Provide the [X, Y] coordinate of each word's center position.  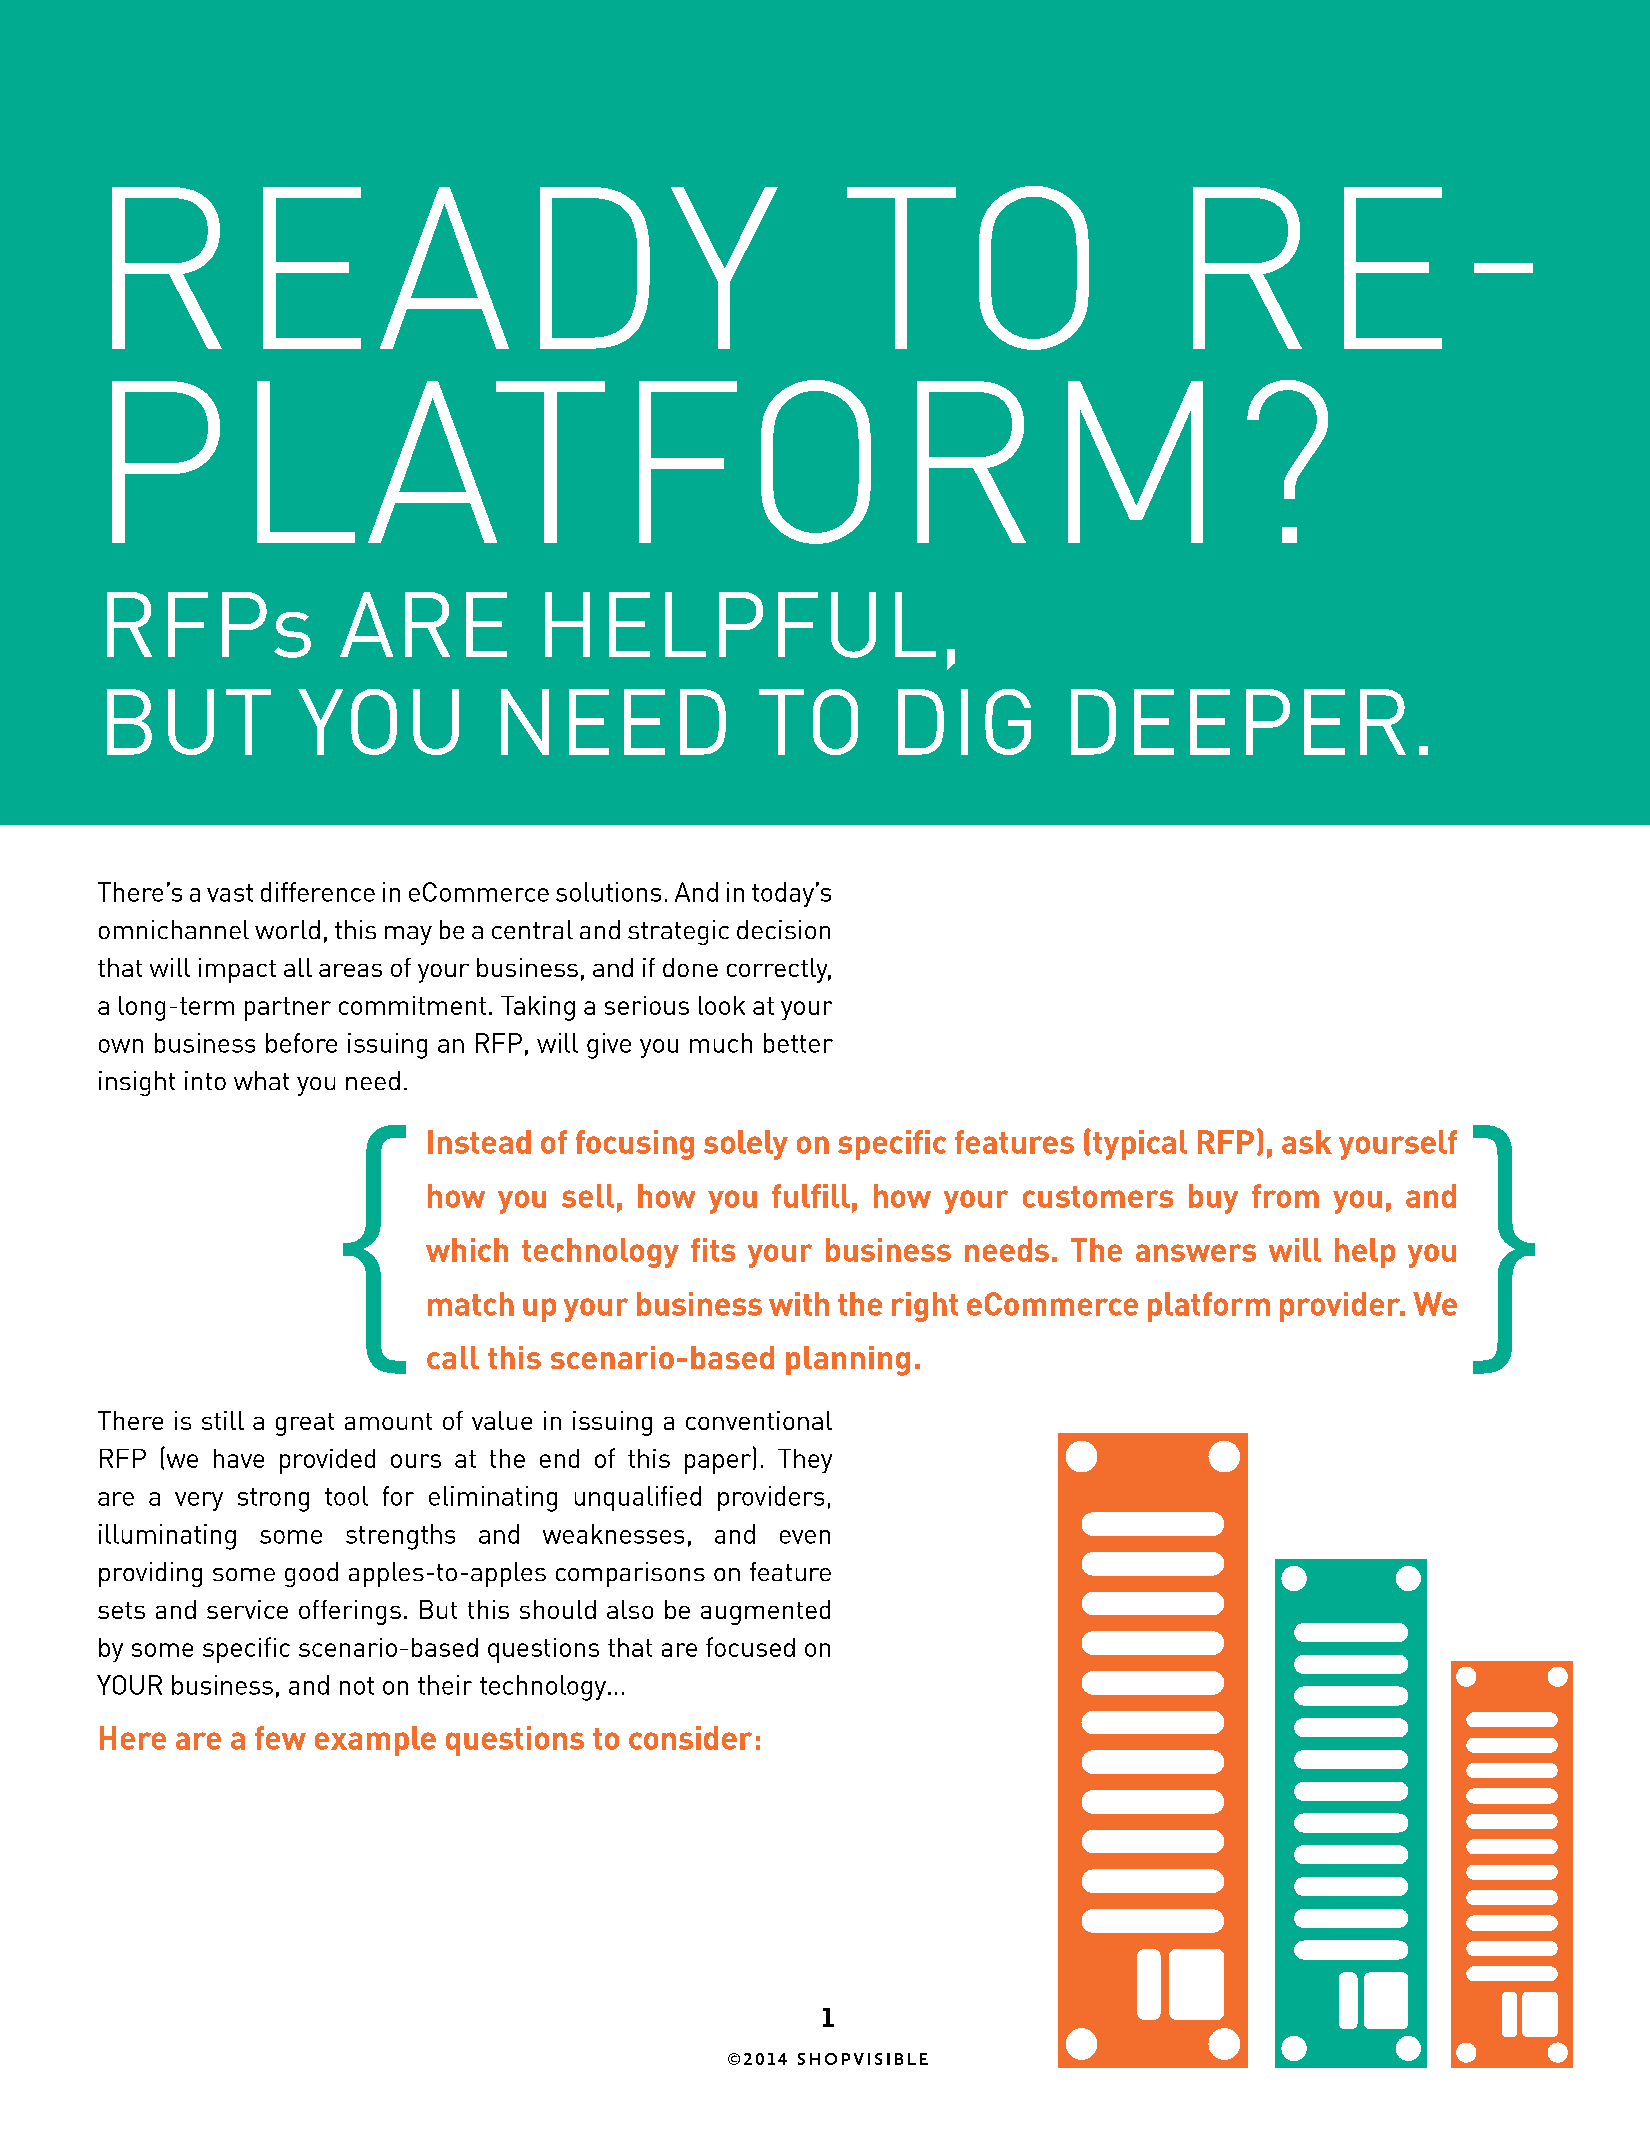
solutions [608, 892]
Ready [445, 268]
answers [1196, 1253]
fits [713, 1250]
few [280, 1738]
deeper [1238, 722]
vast [230, 893]
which [467, 1250]
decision [783, 929]
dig [964, 722]
